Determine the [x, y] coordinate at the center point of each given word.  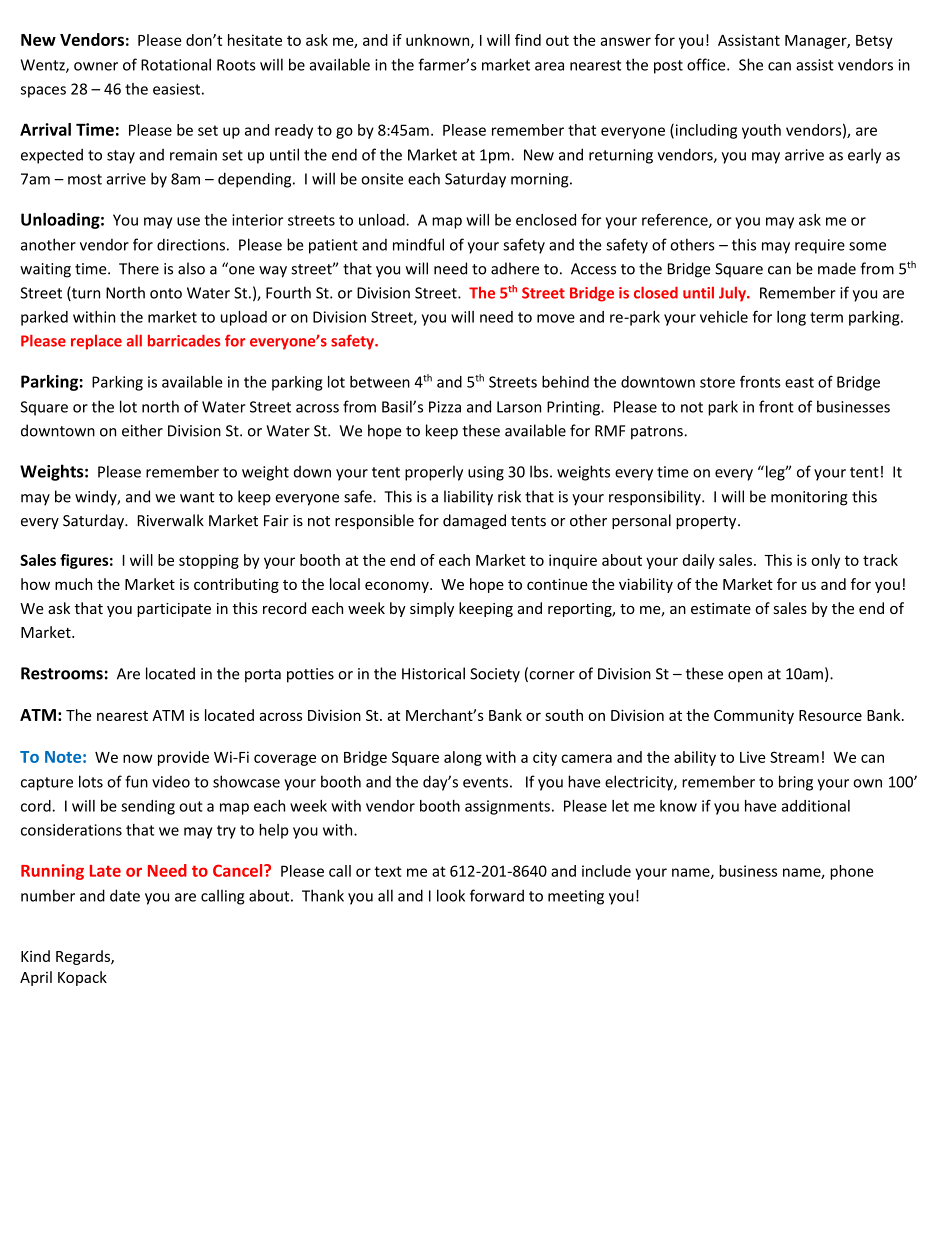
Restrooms [62, 673]
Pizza [445, 407]
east [799, 382]
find [528, 40]
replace [96, 342]
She [751, 64]
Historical [433, 673]
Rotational [176, 64]
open [745, 677]
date [125, 895]
